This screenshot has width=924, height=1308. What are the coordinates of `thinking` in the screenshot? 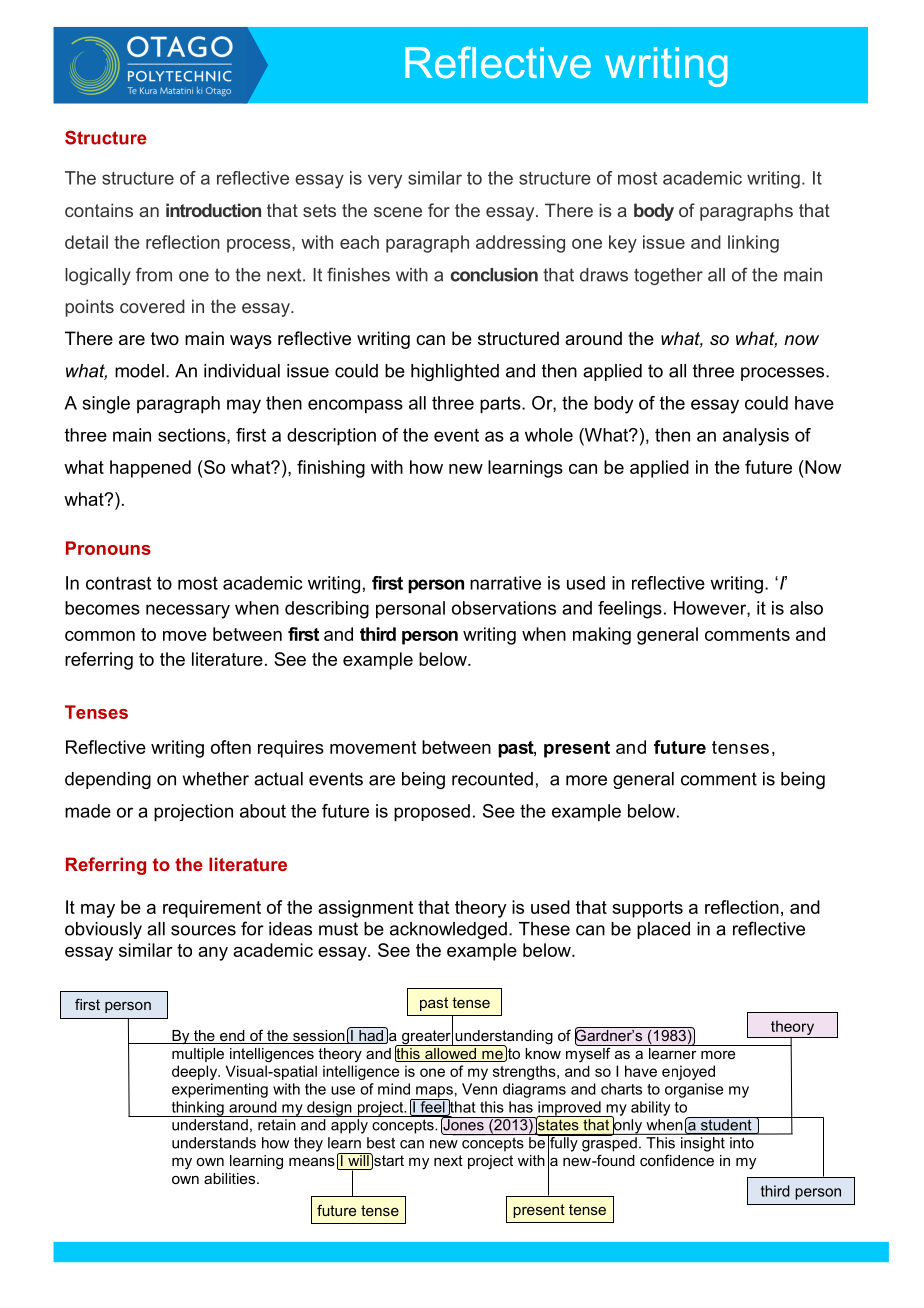 It's located at (197, 1109).
